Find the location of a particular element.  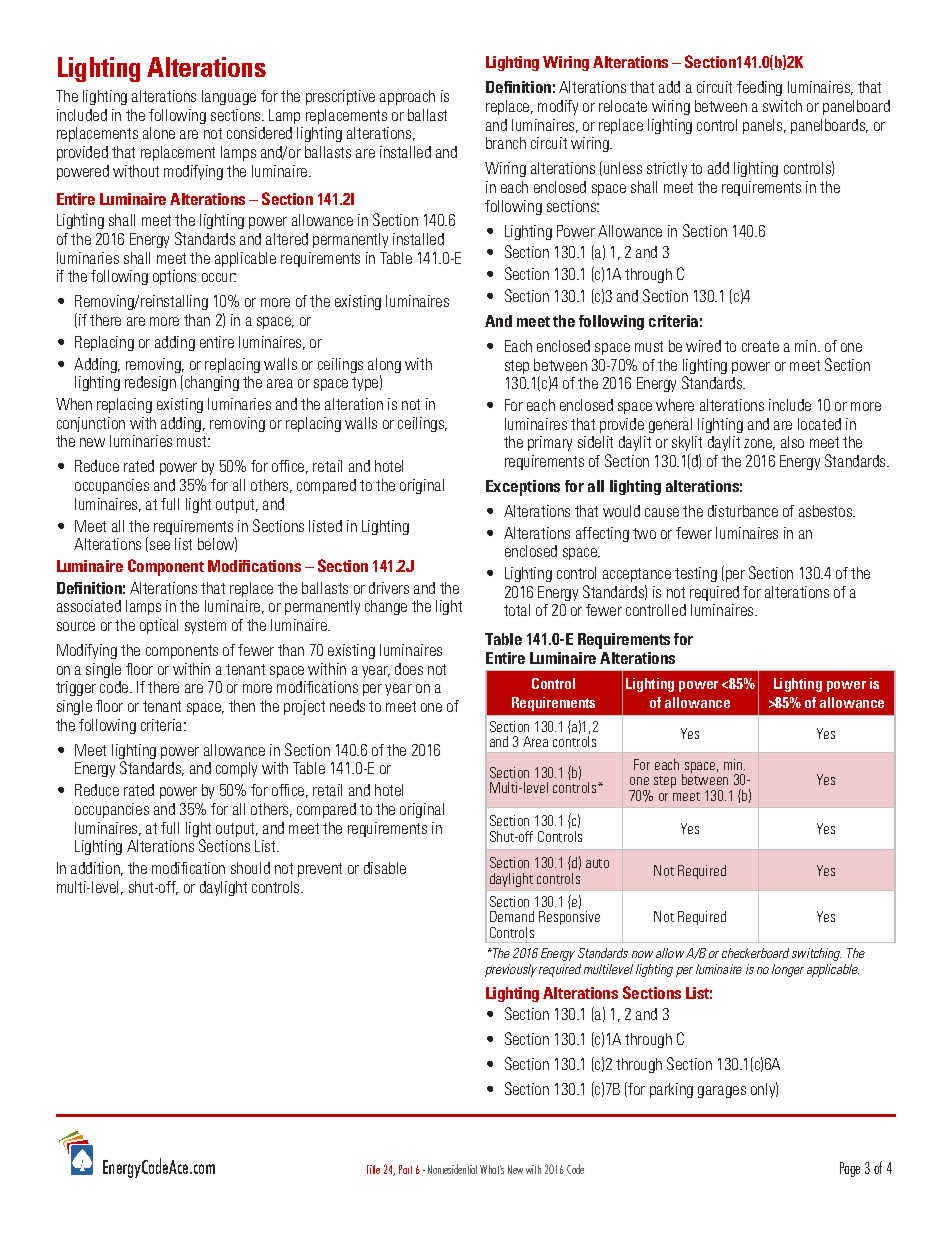

branch is located at coordinates (506, 143).
